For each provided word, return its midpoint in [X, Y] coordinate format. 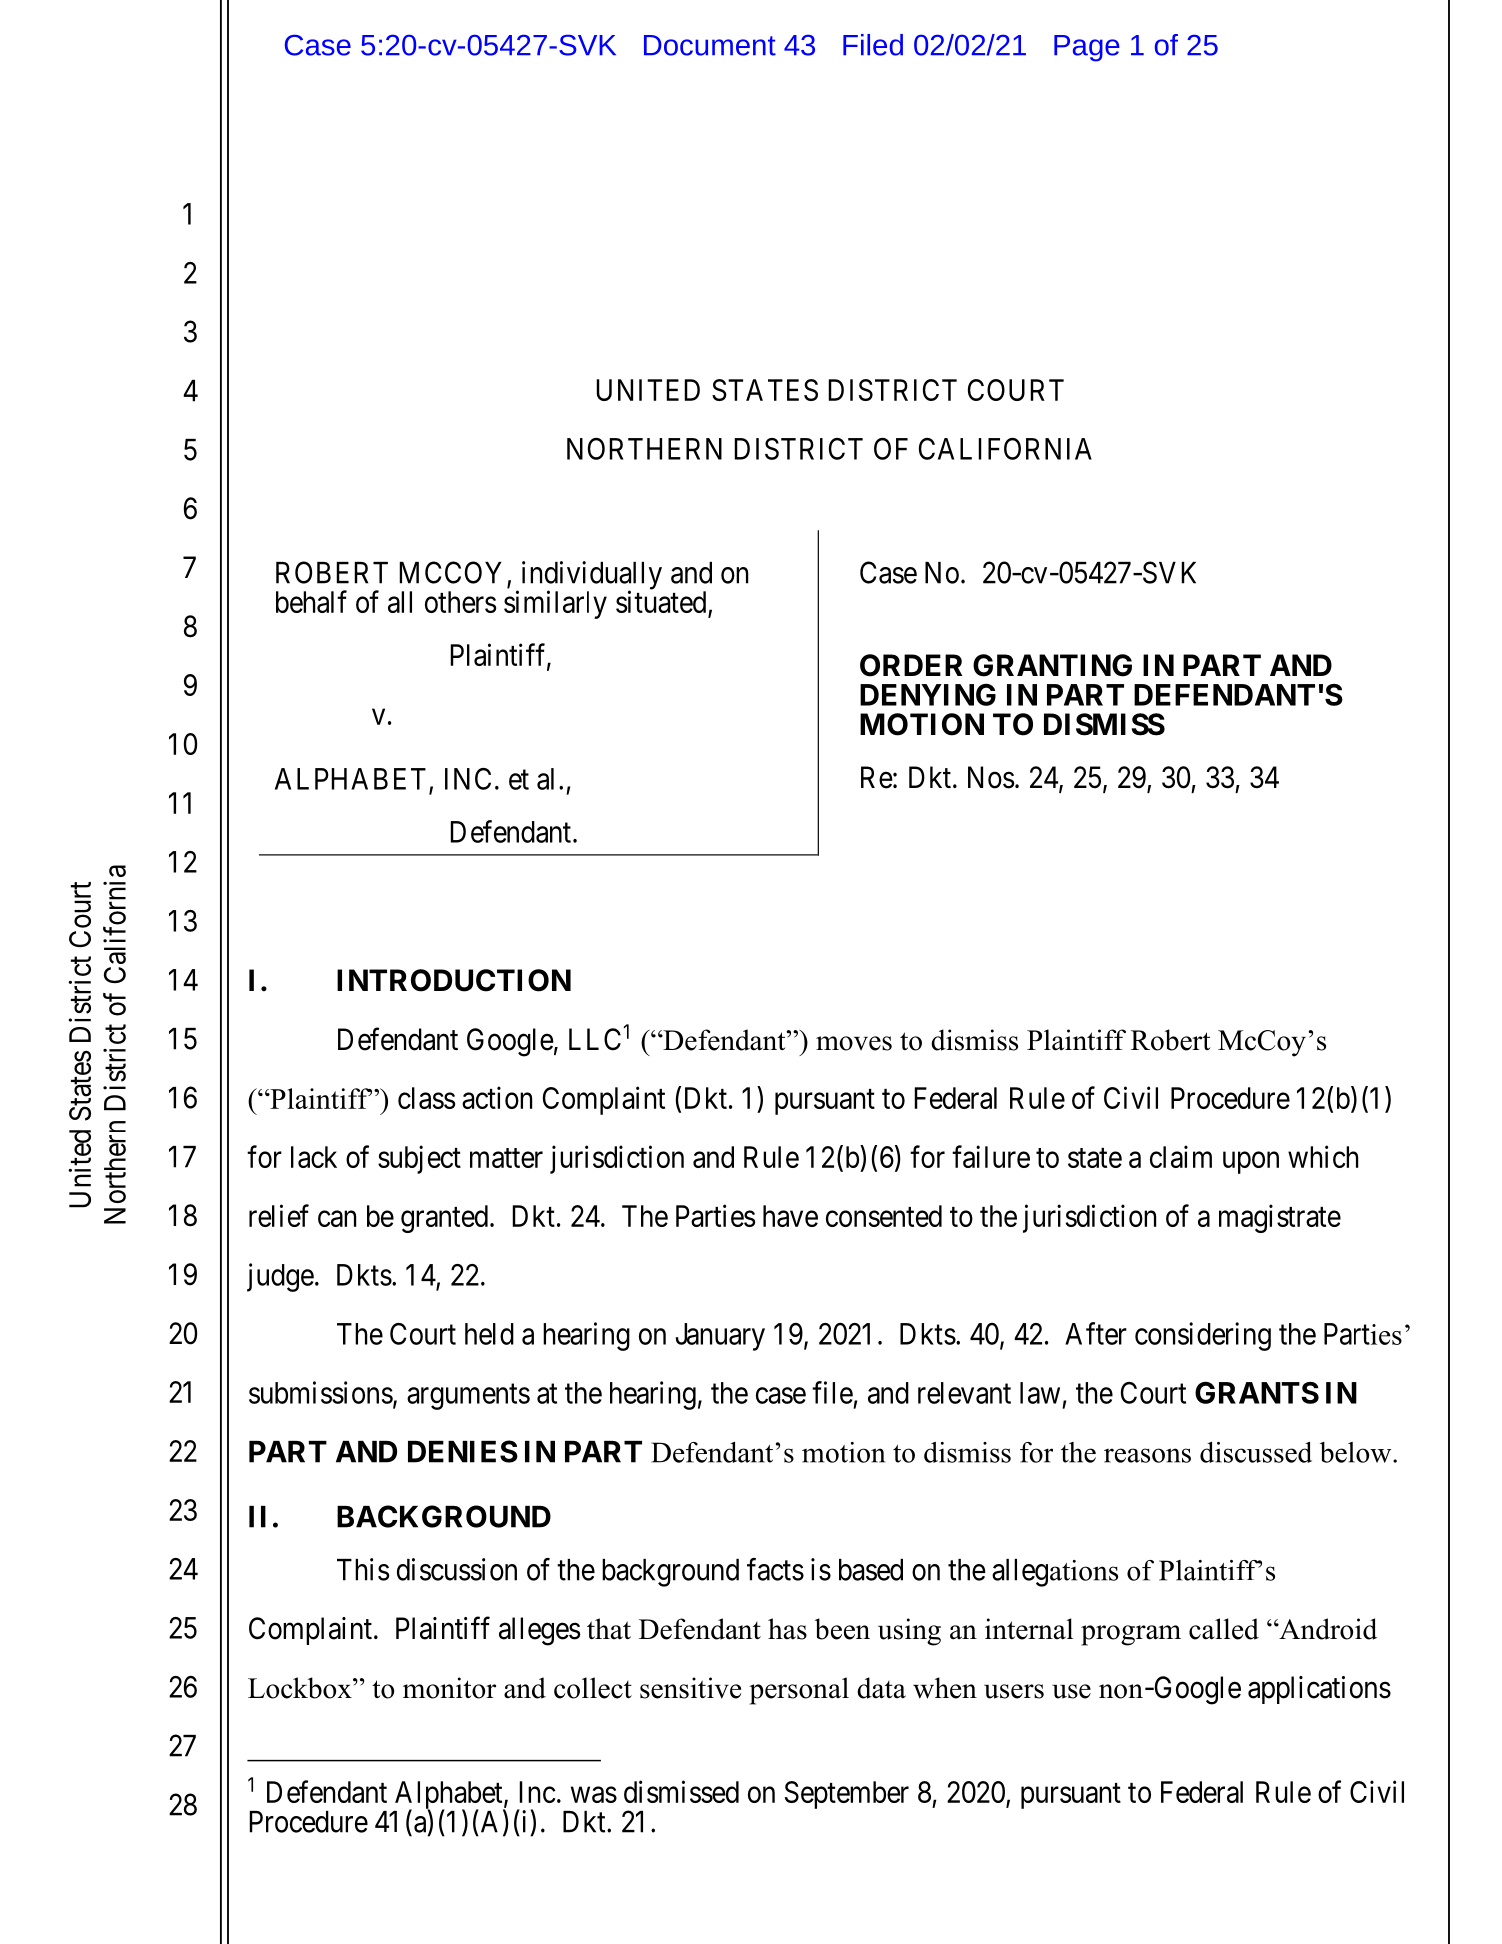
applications [1319, 1690]
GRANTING [1052, 665]
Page [1087, 48]
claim [1181, 1156]
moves [854, 1043]
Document [710, 45]
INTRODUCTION [454, 980]
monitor [449, 1688]
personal [799, 1691]
